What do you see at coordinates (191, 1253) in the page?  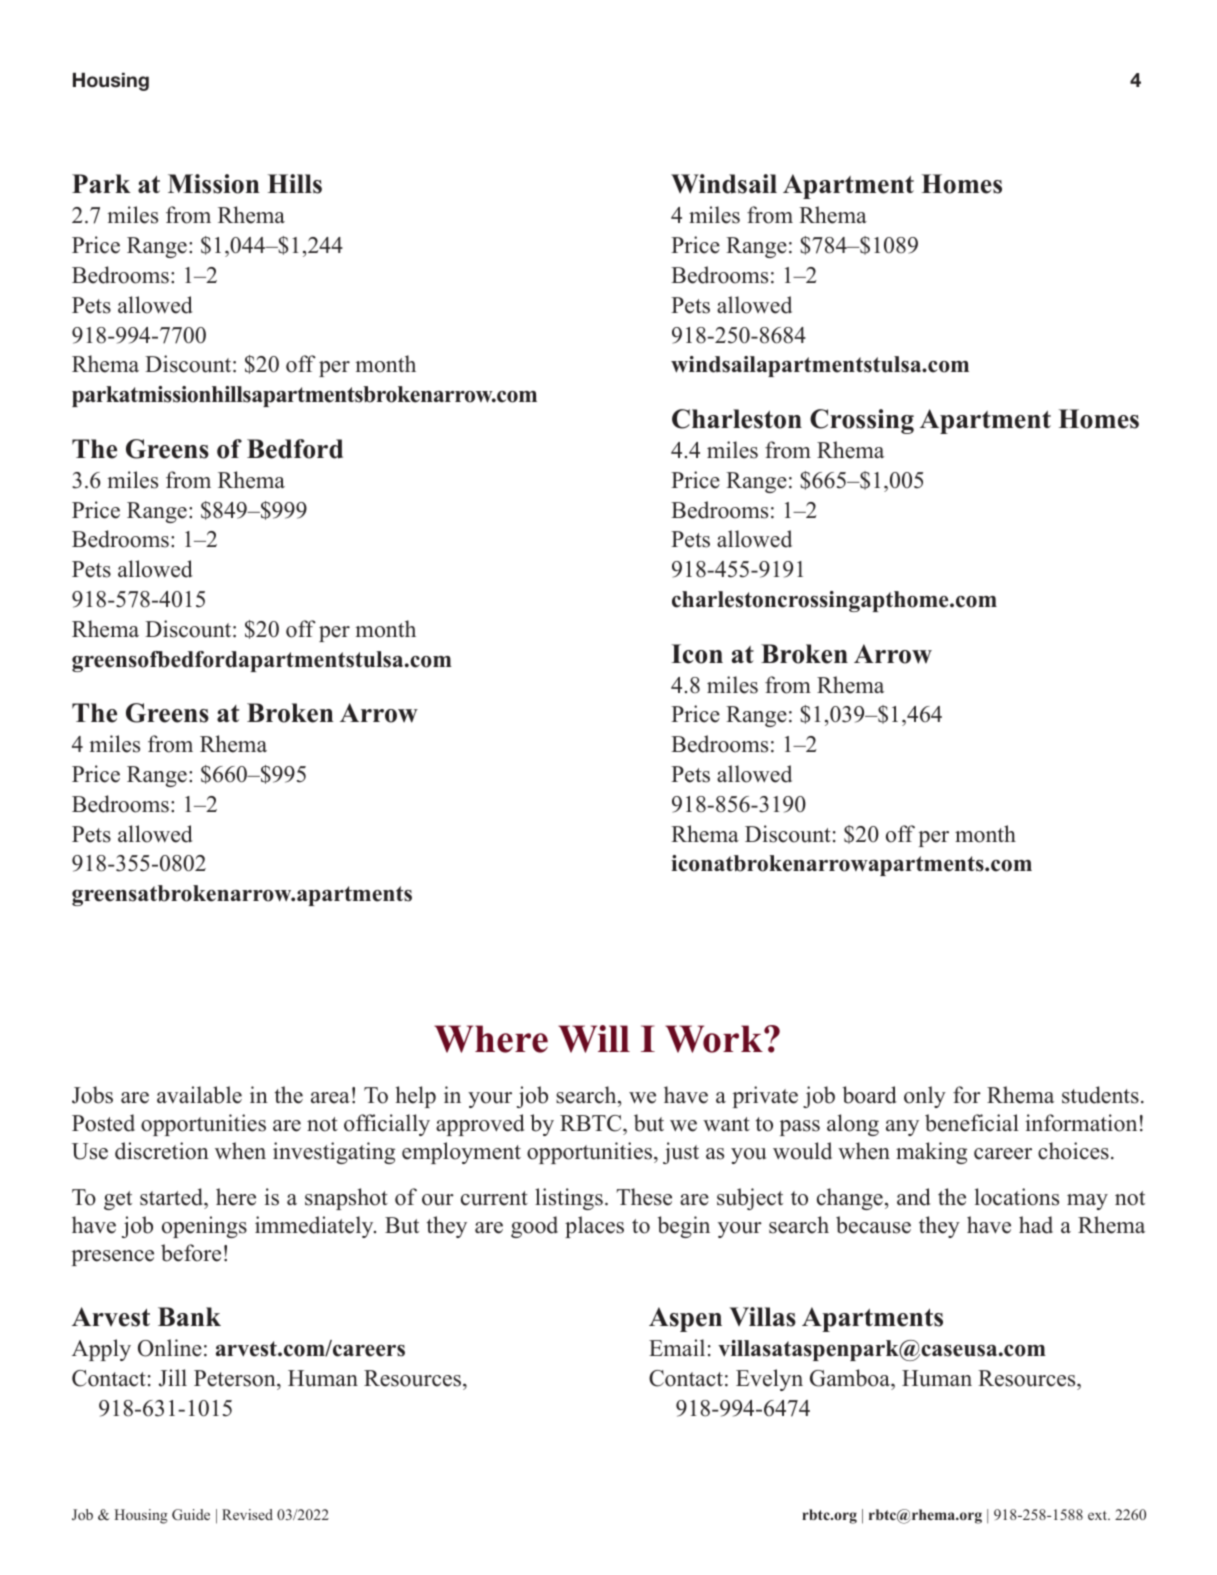 I see `before` at bounding box center [191, 1253].
